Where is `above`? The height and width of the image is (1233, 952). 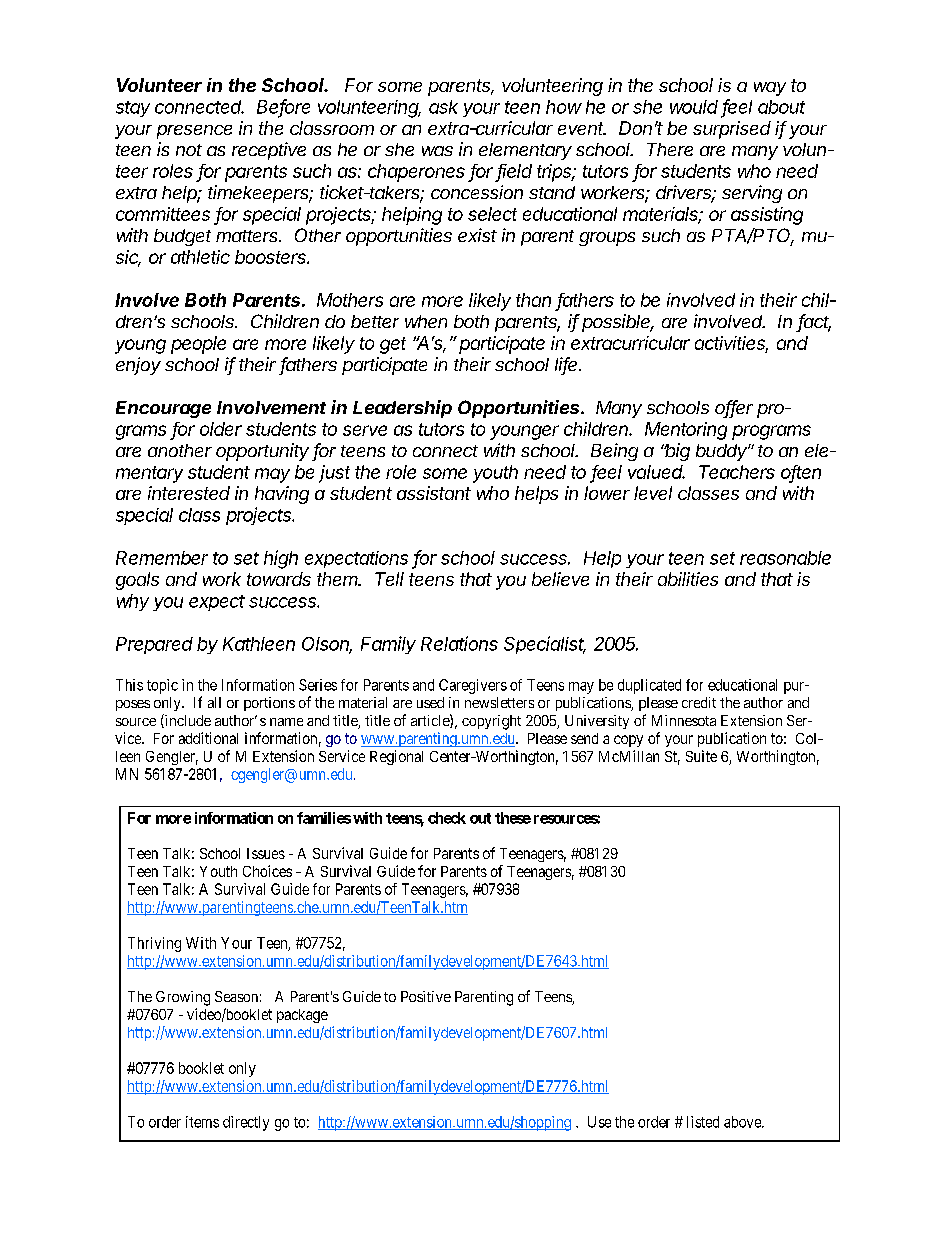 above is located at coordinates (743, 1122).
